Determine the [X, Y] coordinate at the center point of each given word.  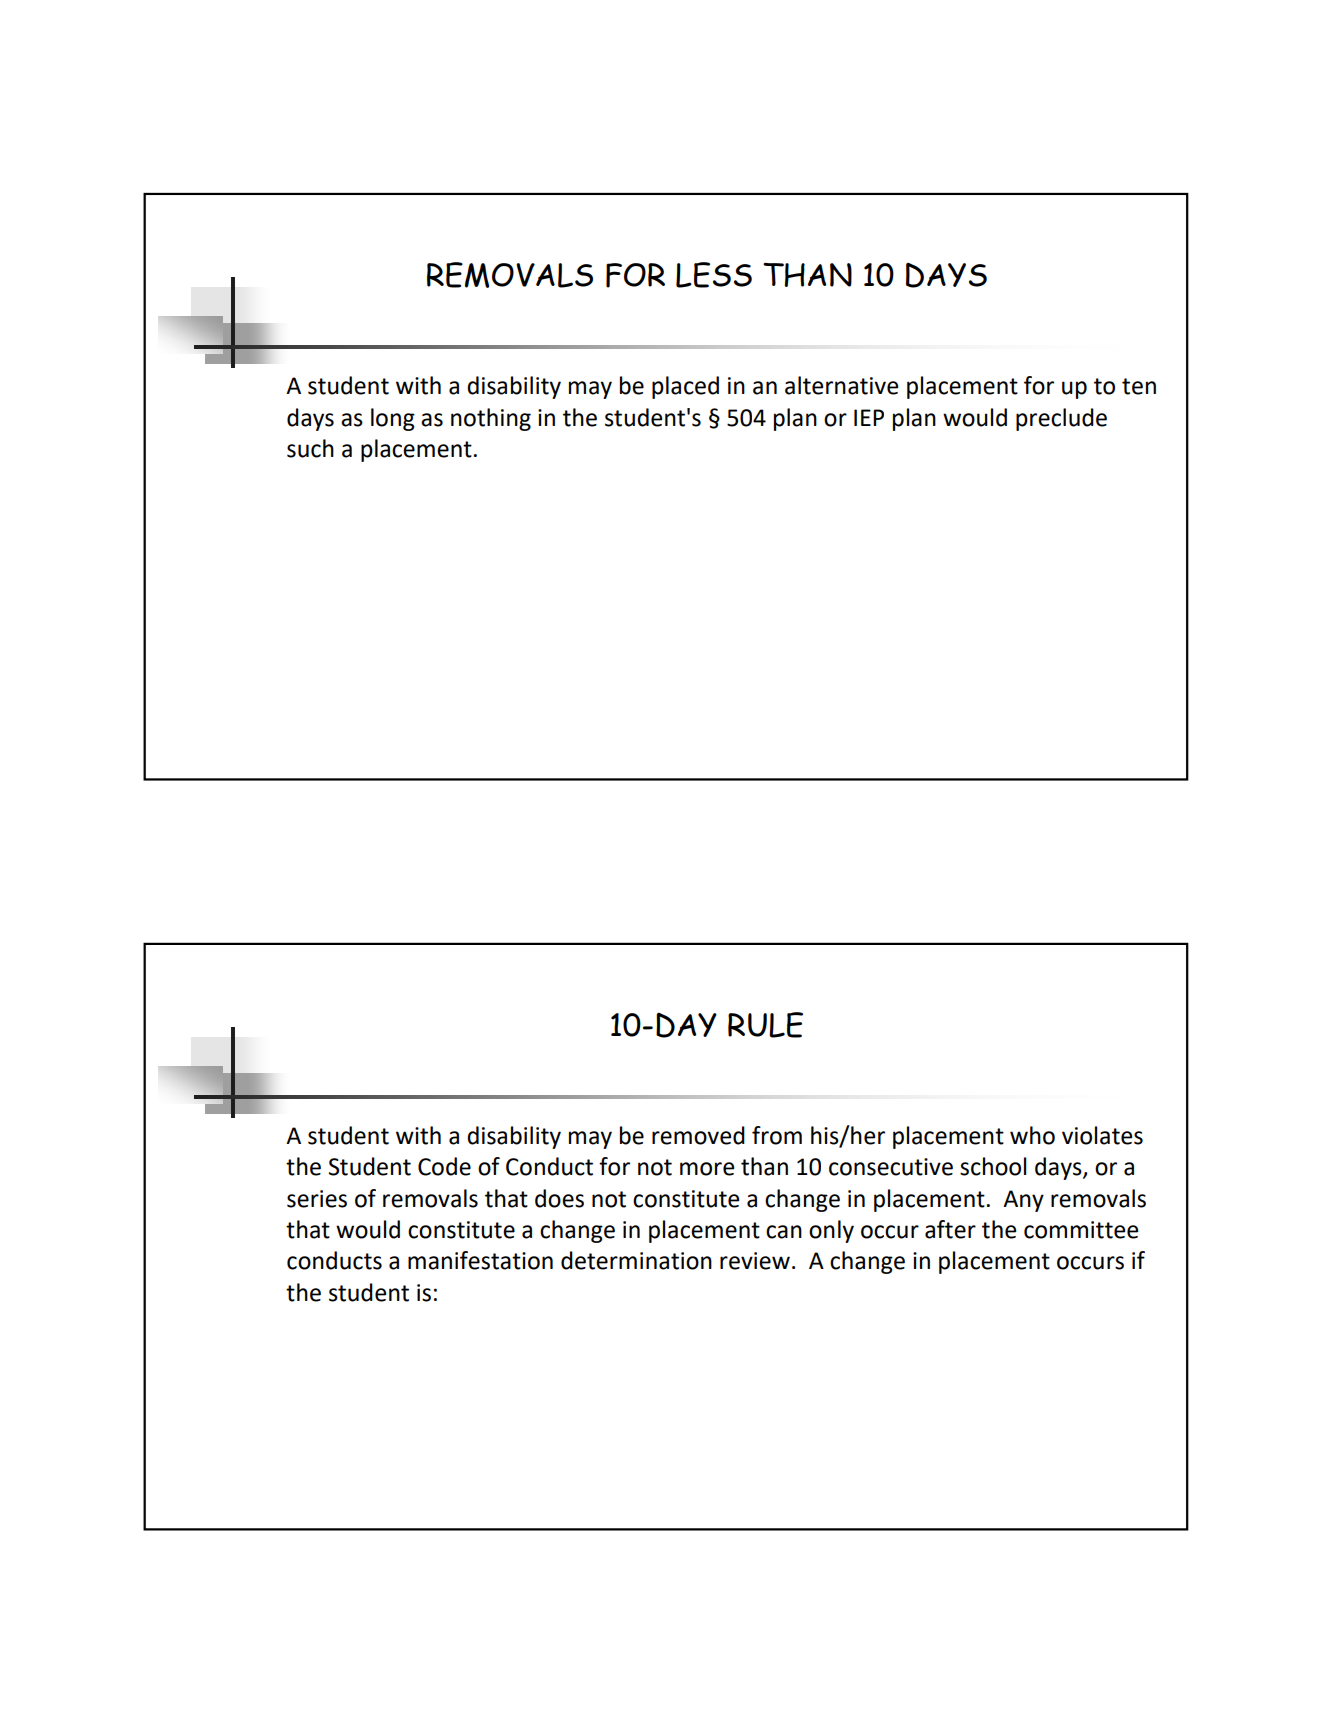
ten [1139, 386]
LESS [714, 275]
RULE [765, 1025]
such [310, 448]
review [755, 1261]
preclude [1061, 419]
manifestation [480, 1260]
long [393, 419]
